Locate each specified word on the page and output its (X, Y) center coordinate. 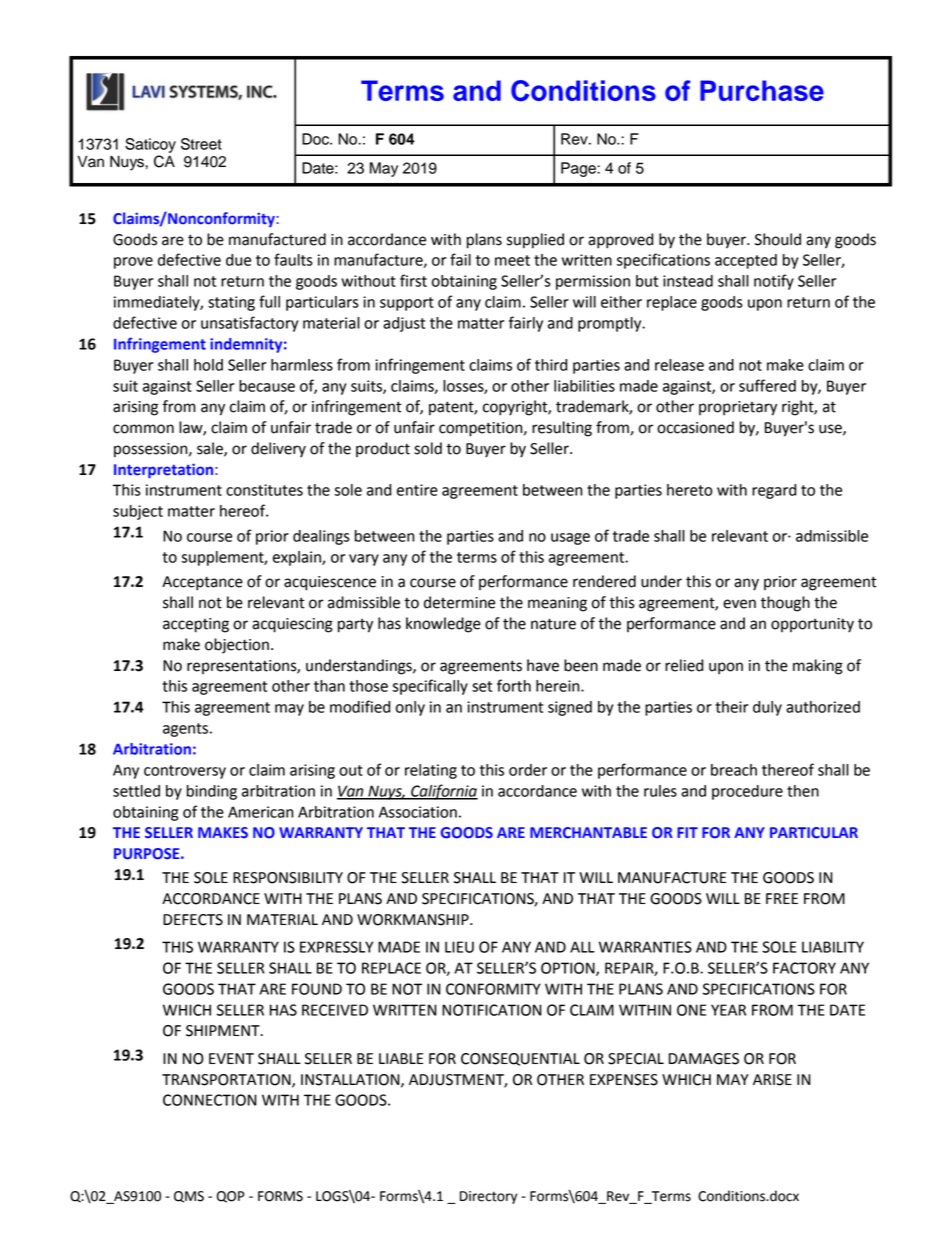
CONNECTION (210, 1100)
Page (579, 169)
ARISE (772, 1080)
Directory (488, 1197)
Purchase (762, 90)
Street (201, 144)
